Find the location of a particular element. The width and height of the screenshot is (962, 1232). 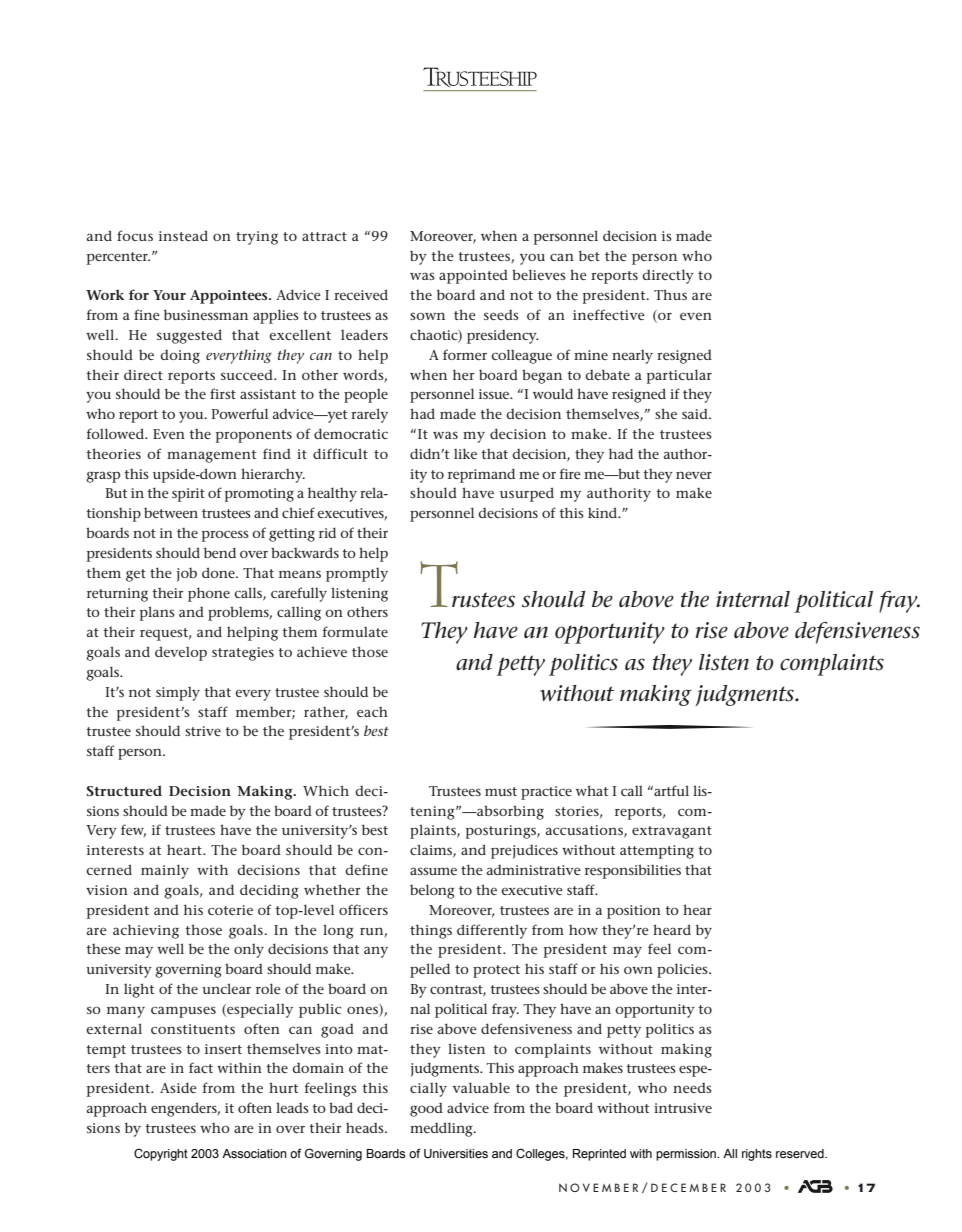

things is located at coordinates (431, 931).
